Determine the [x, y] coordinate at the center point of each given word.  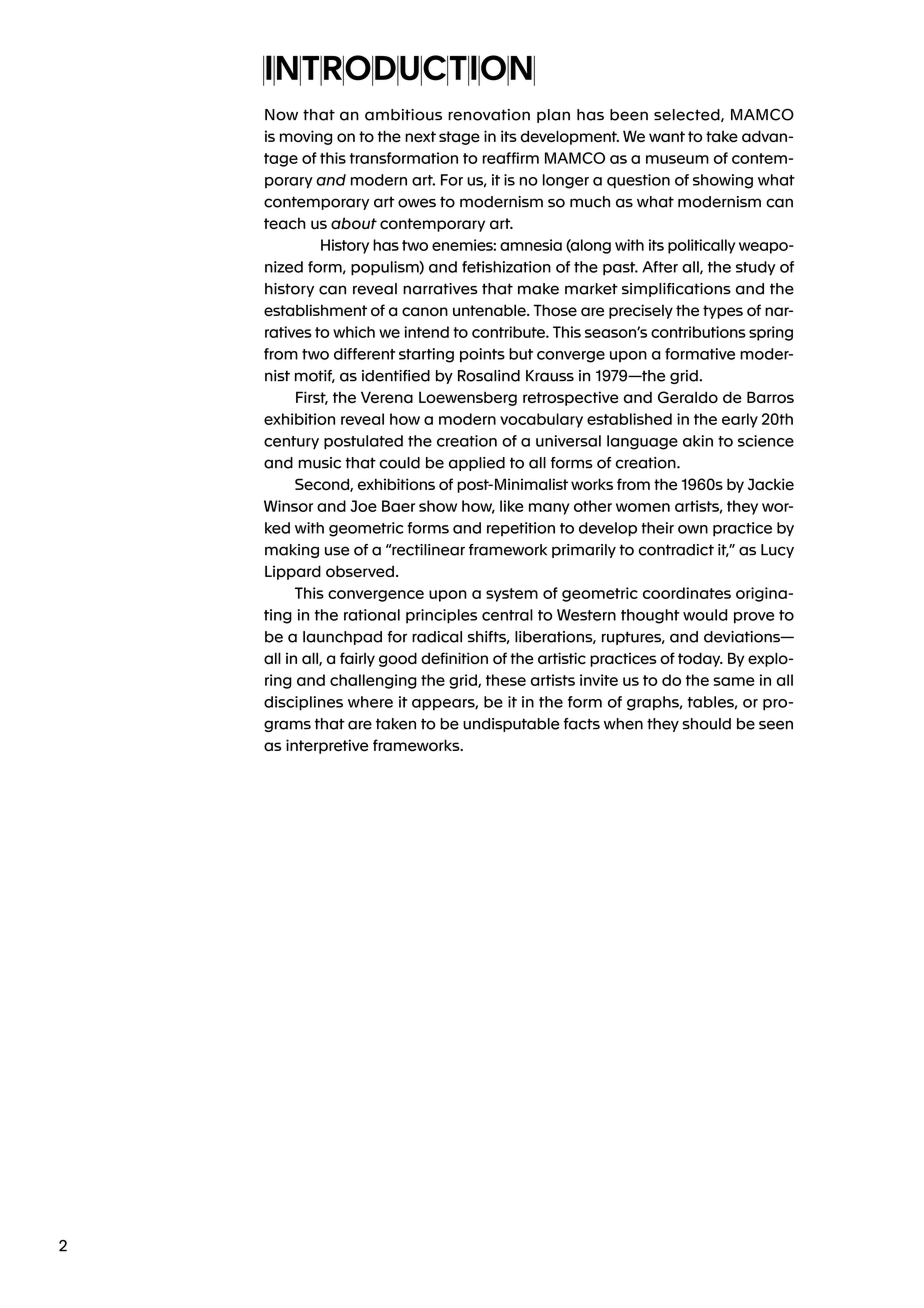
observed [360, 571]
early [740, 420]
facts [582, 724]
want [667, 136]
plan [553, 116]
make [538, 289]
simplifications [676, 290]
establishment [315, 310]
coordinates [687, 593]
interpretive [327, 746]
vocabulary [541, 420]
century [291, 442]
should [706, 724]
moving [306, 137]
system [512, 595]
